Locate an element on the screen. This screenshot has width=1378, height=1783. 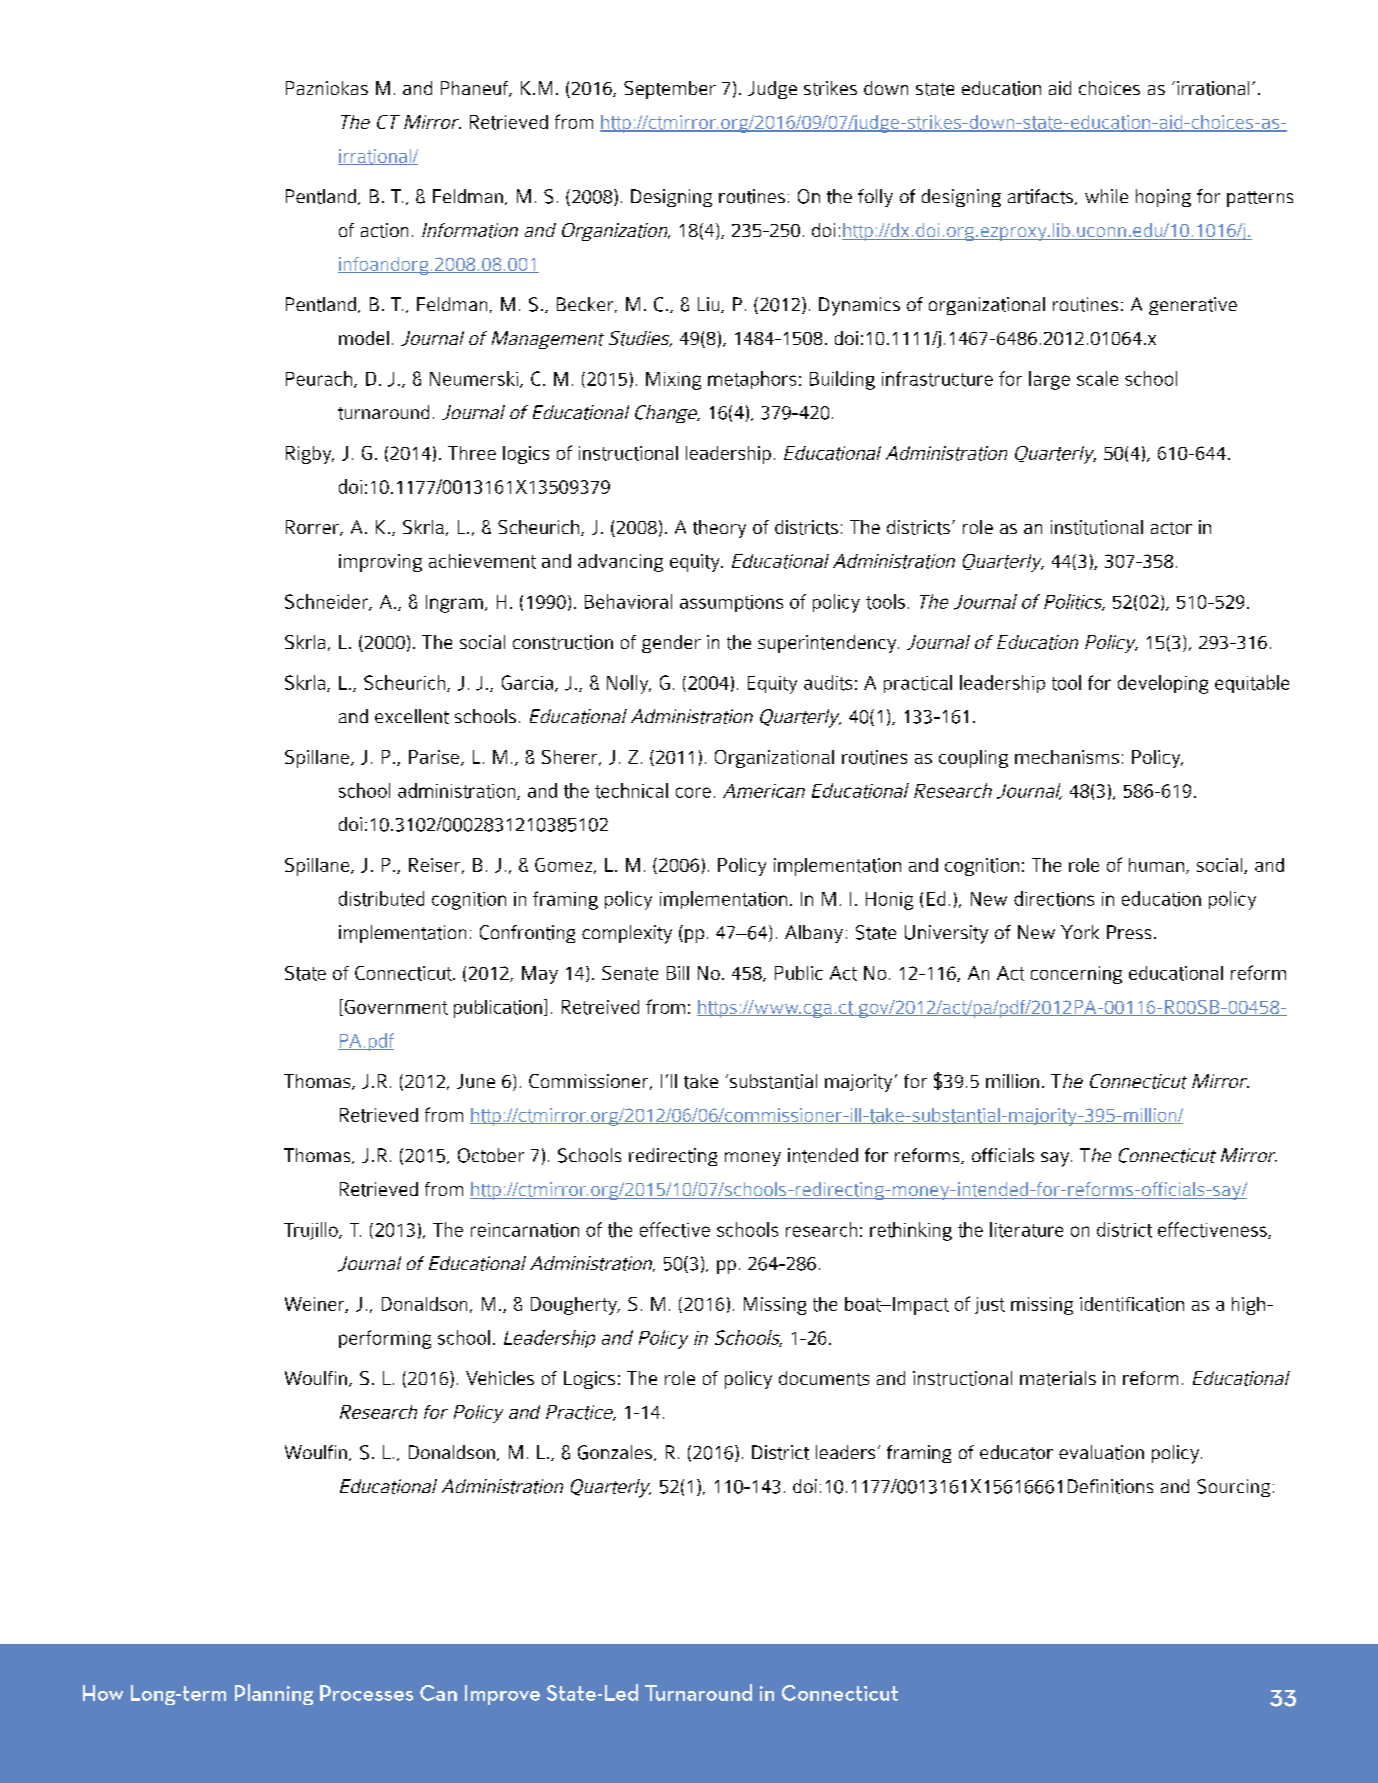
distributed is located at coordinates (381, 899).
